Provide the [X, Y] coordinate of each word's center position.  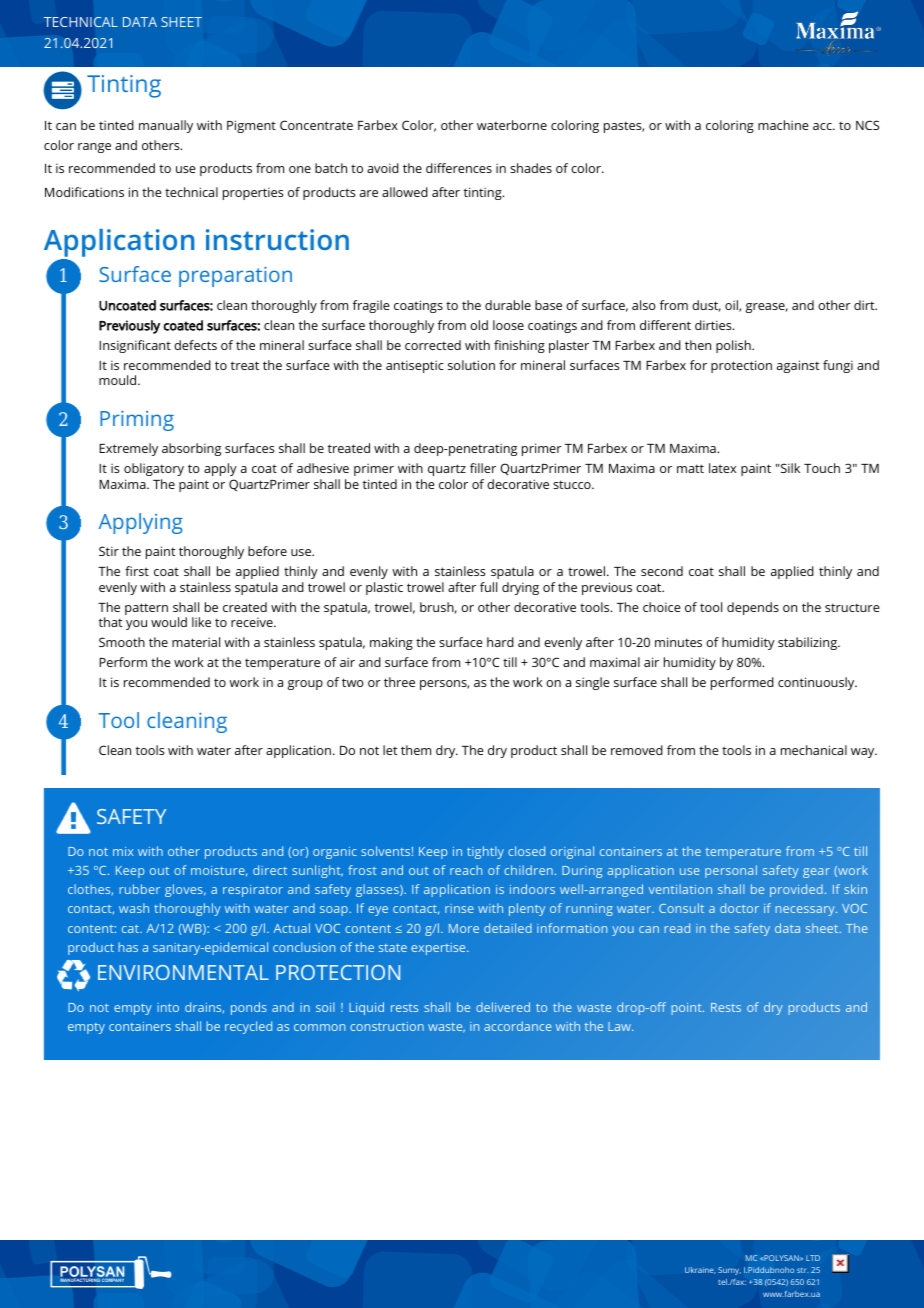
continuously [817, 683]
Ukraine [700, 1270]
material [196, 642]
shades [531, 168]
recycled [248, 1027]
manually [166, 126]
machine [783, 125]
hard [500, 642]
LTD [813, 1258]
